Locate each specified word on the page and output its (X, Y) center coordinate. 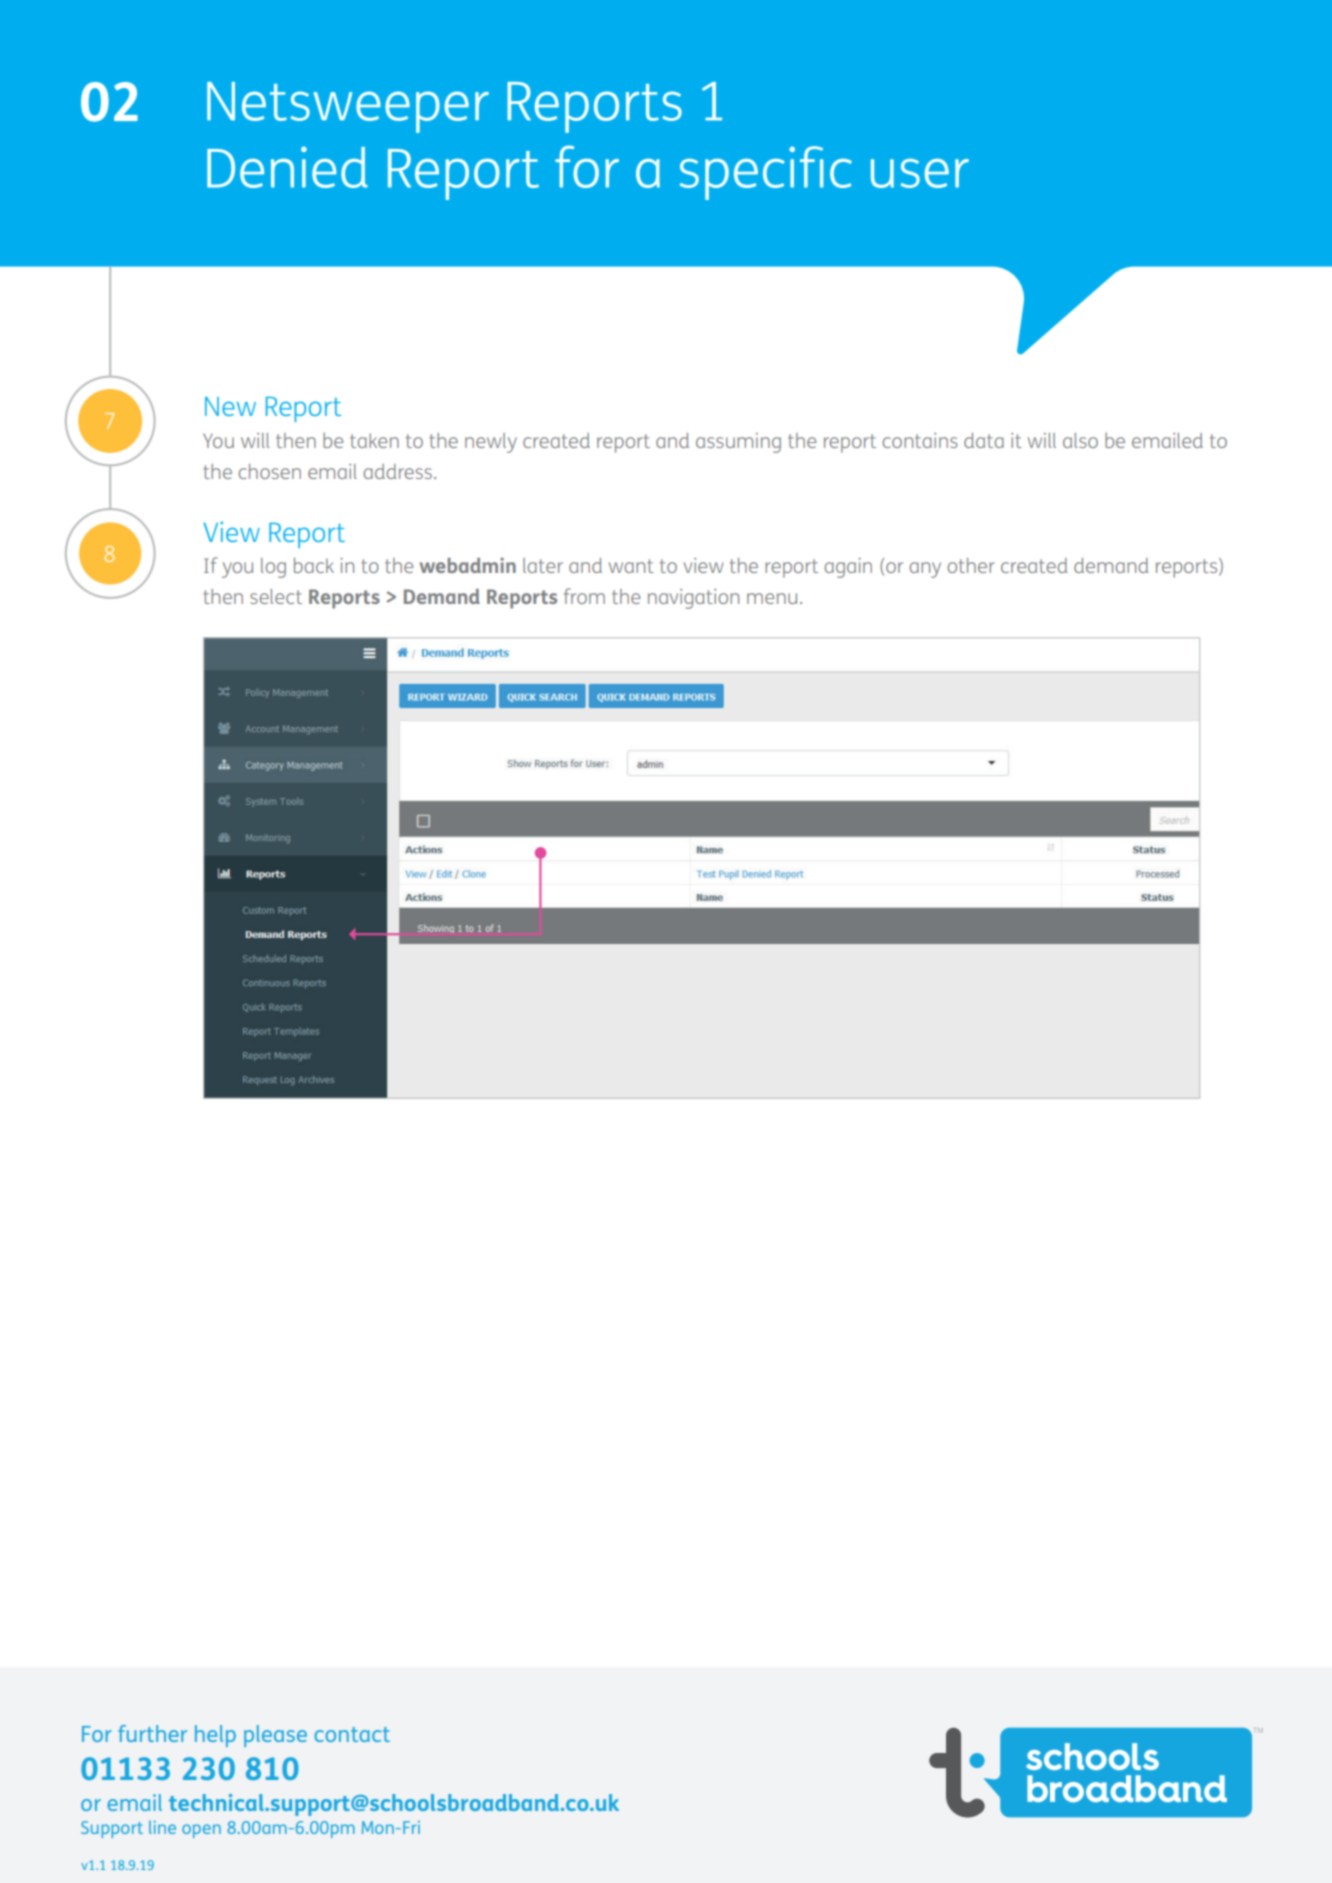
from (584, 596)
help (215, 1736)
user (920, 173)
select (276, 596)
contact (352, 1734)
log (273, 568)
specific (766, 173)
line (162, 1827)
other (971, 565)
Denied (287, 167)
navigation (693, 599)
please (275, 1736)
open (201, 1831)
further (152, 1733)
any (925, 570)
